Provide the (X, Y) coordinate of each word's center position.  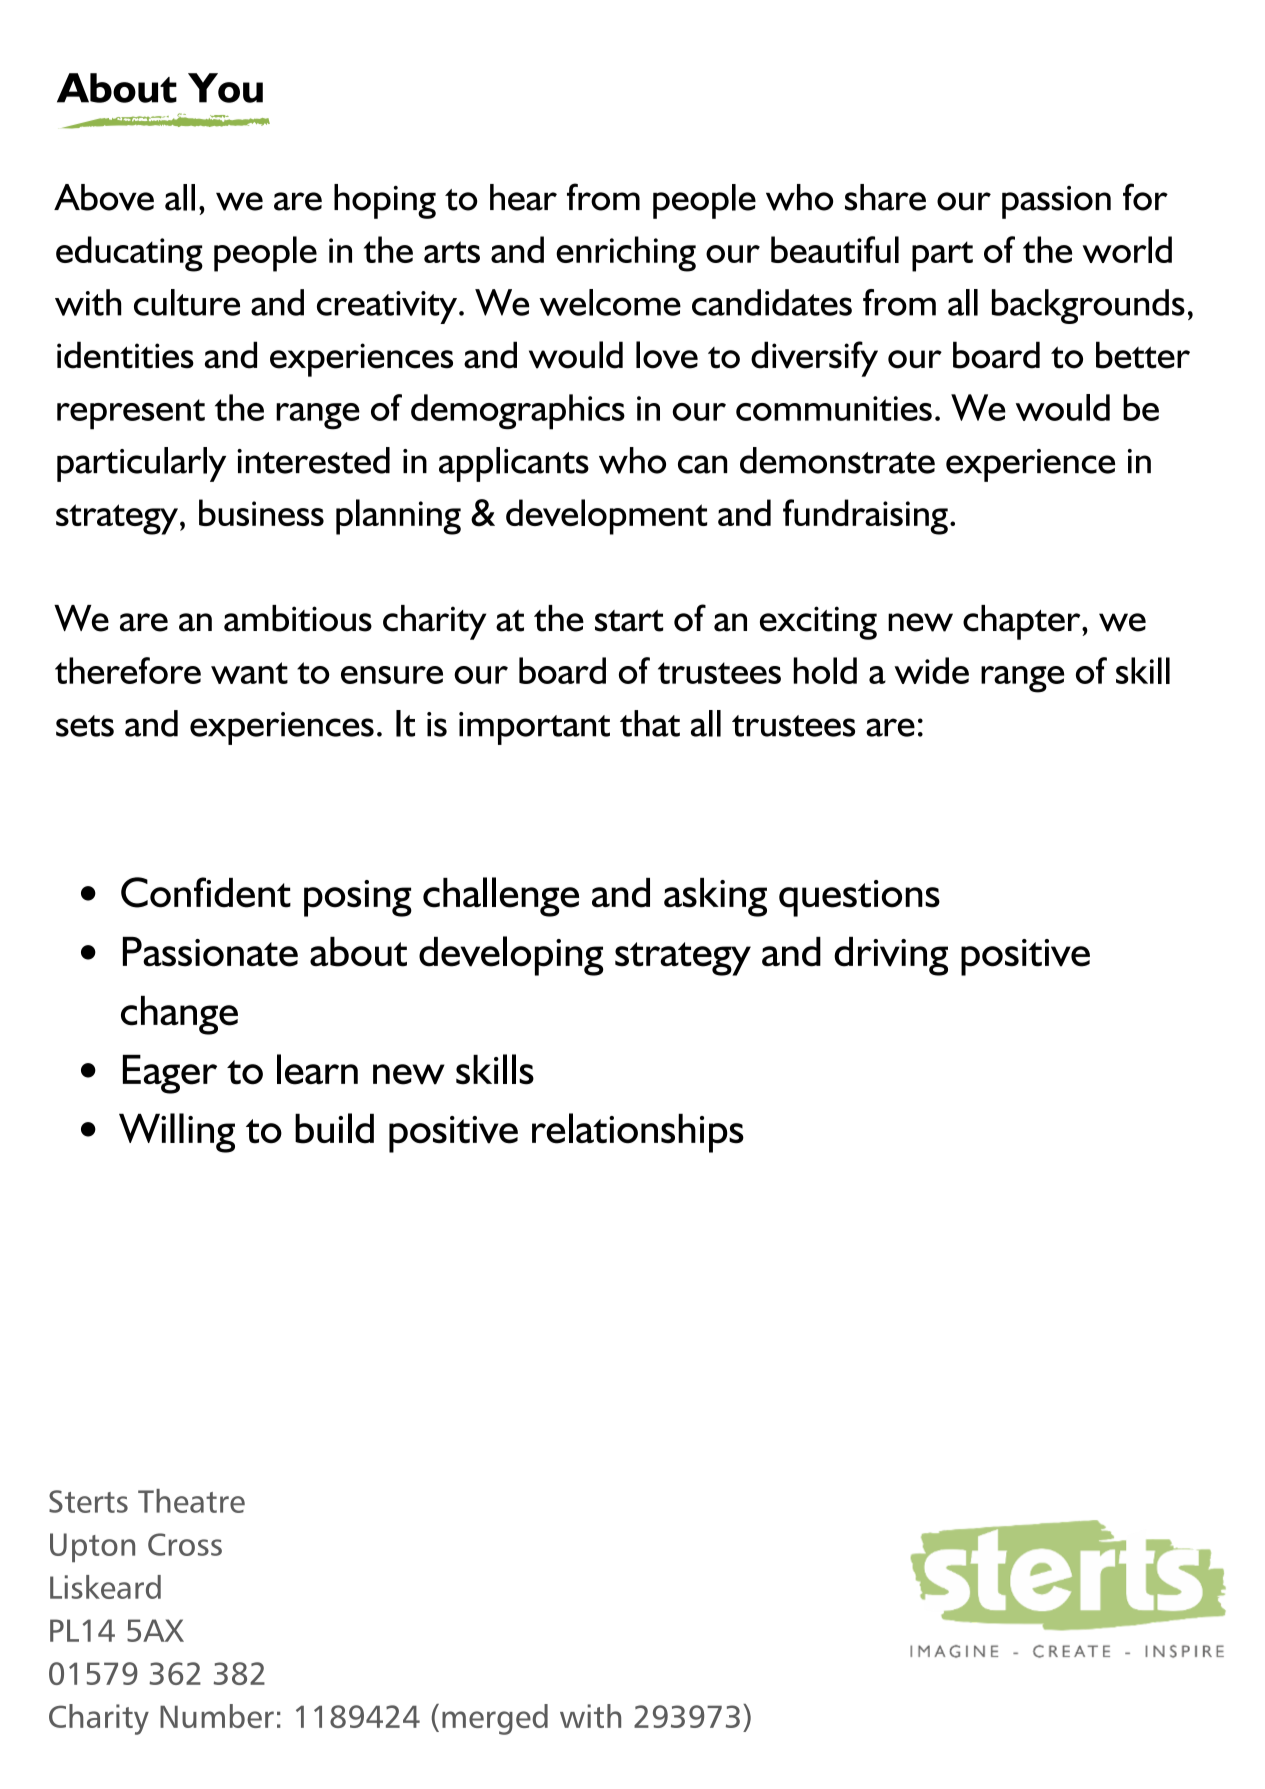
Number (217, 1716)
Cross (185, 1544)
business (261, 512)
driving (891, 956)
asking (715, 897)
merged (495, 1719)
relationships (638, 1133)
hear (523, 197)
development (606, 517)
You (225, 88)
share (885, 197)
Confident (206, 892)
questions (859, 898)
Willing (177, 1133)
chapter (1023, 622)
